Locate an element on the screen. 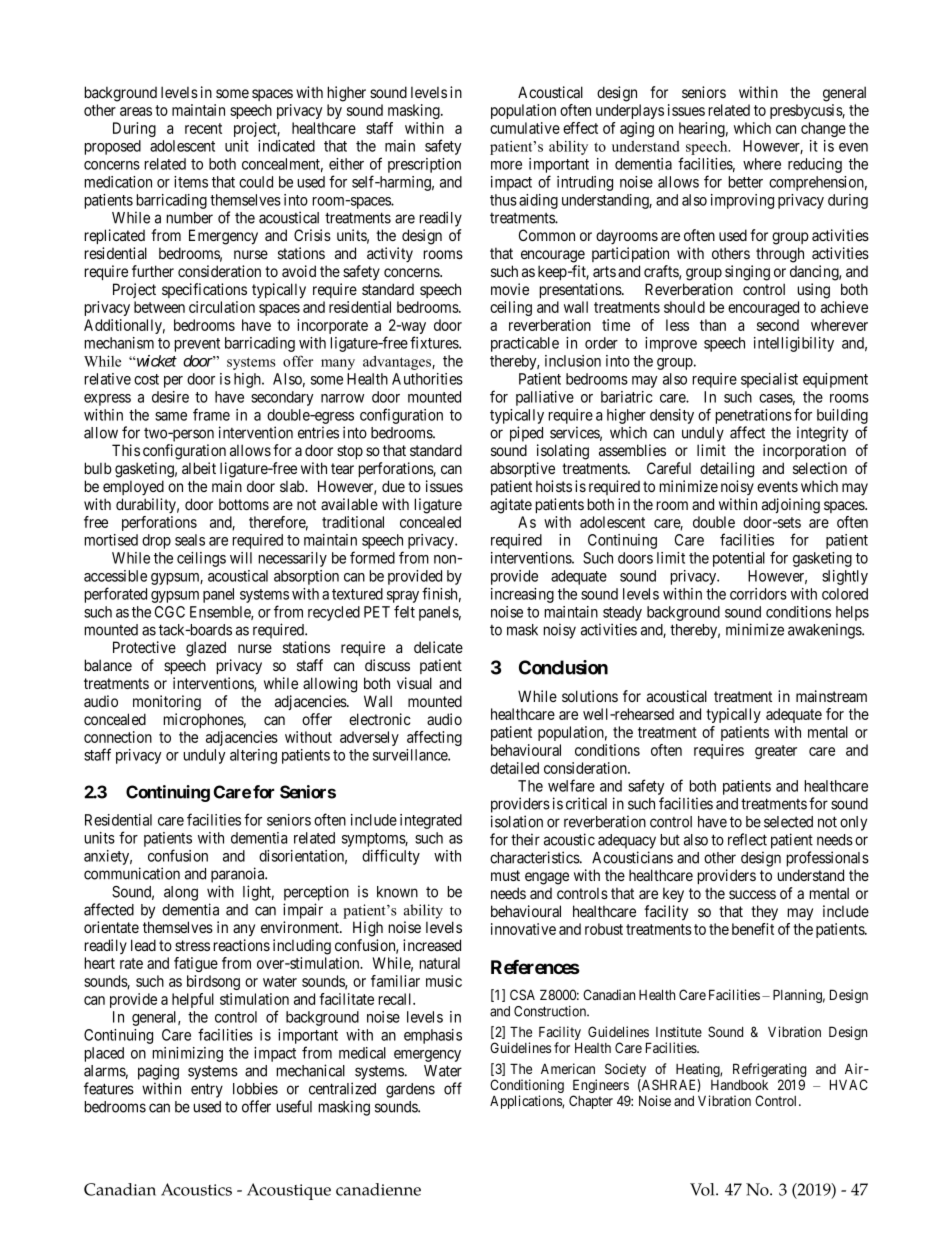 The height and width of the screenshot is (1233, 952). Vol is located at coordinates (703, 1189).
